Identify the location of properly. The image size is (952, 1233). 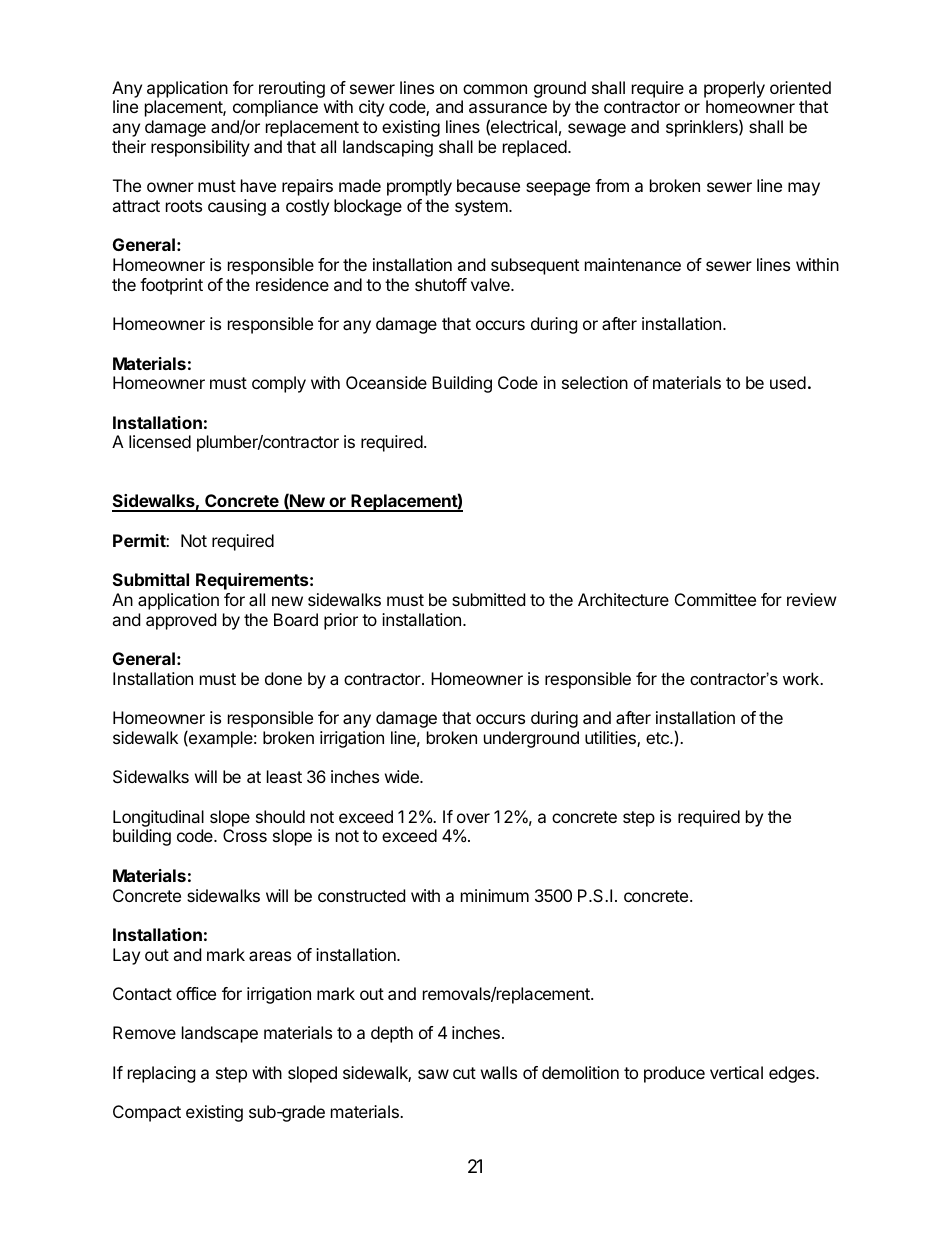
(734, 91).
